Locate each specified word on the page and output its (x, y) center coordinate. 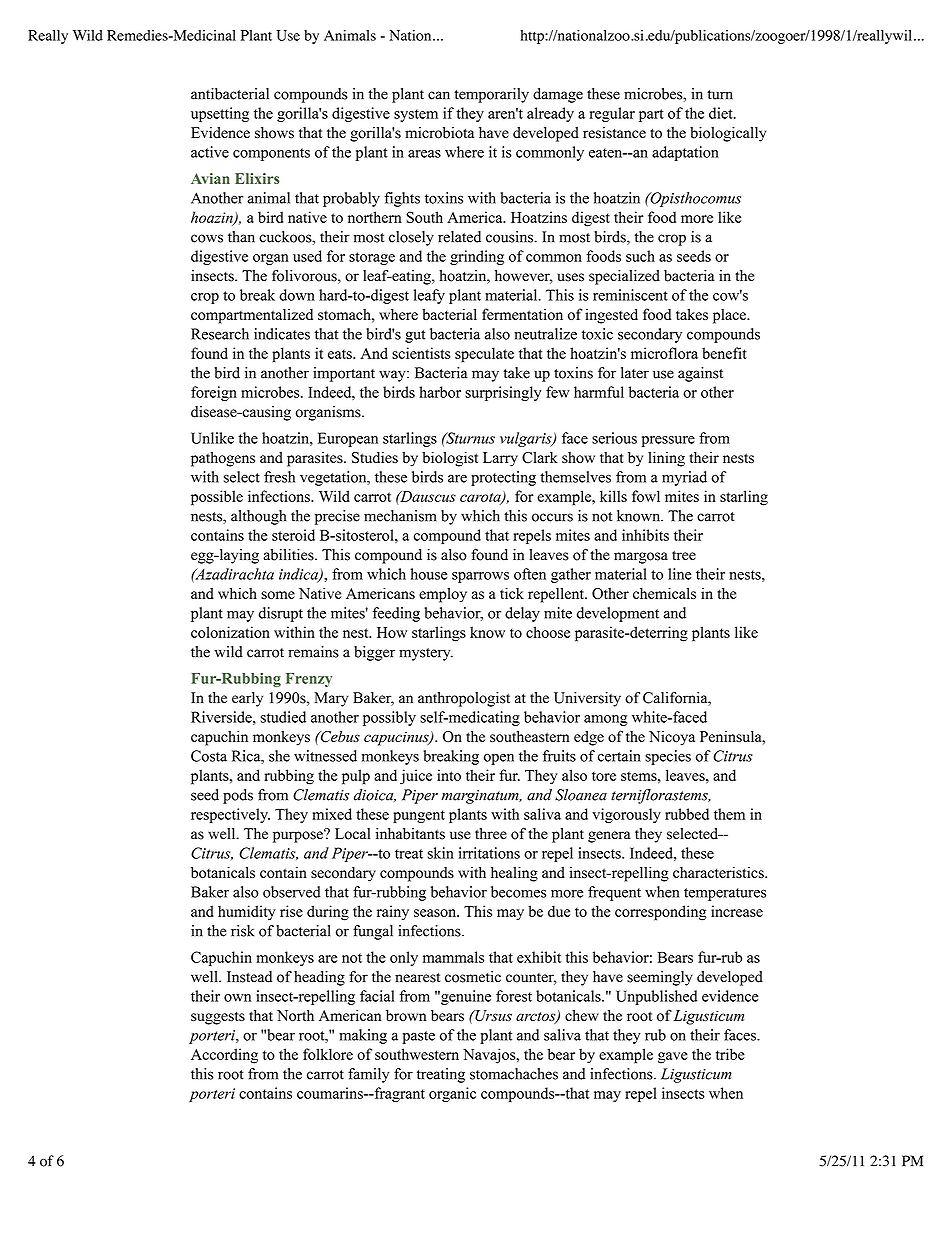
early (247, 699)
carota (481, 498)
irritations (489, 853)
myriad (684, 478)
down (297, 295)
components (271, 154)
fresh (279, 477)
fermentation (522, 314)
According (224, 1056)
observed (292, 892)
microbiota (439, 133)
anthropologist (464, 699)
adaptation (685, 153)
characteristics (719, 872)
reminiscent (630, 295)
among (606, 720)
